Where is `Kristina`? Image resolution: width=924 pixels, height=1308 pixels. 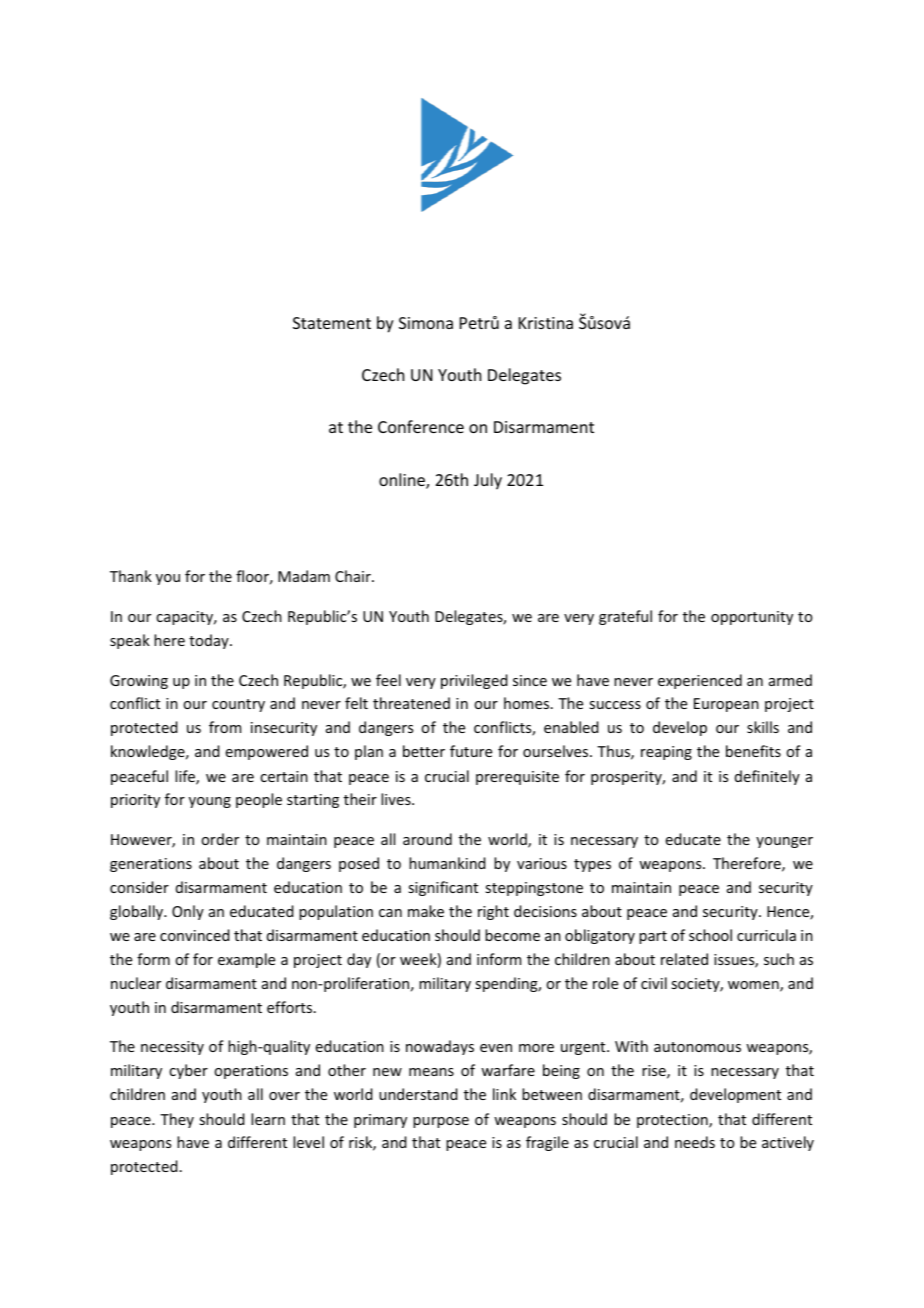
Kristina is located at coordinates (546, 323).
